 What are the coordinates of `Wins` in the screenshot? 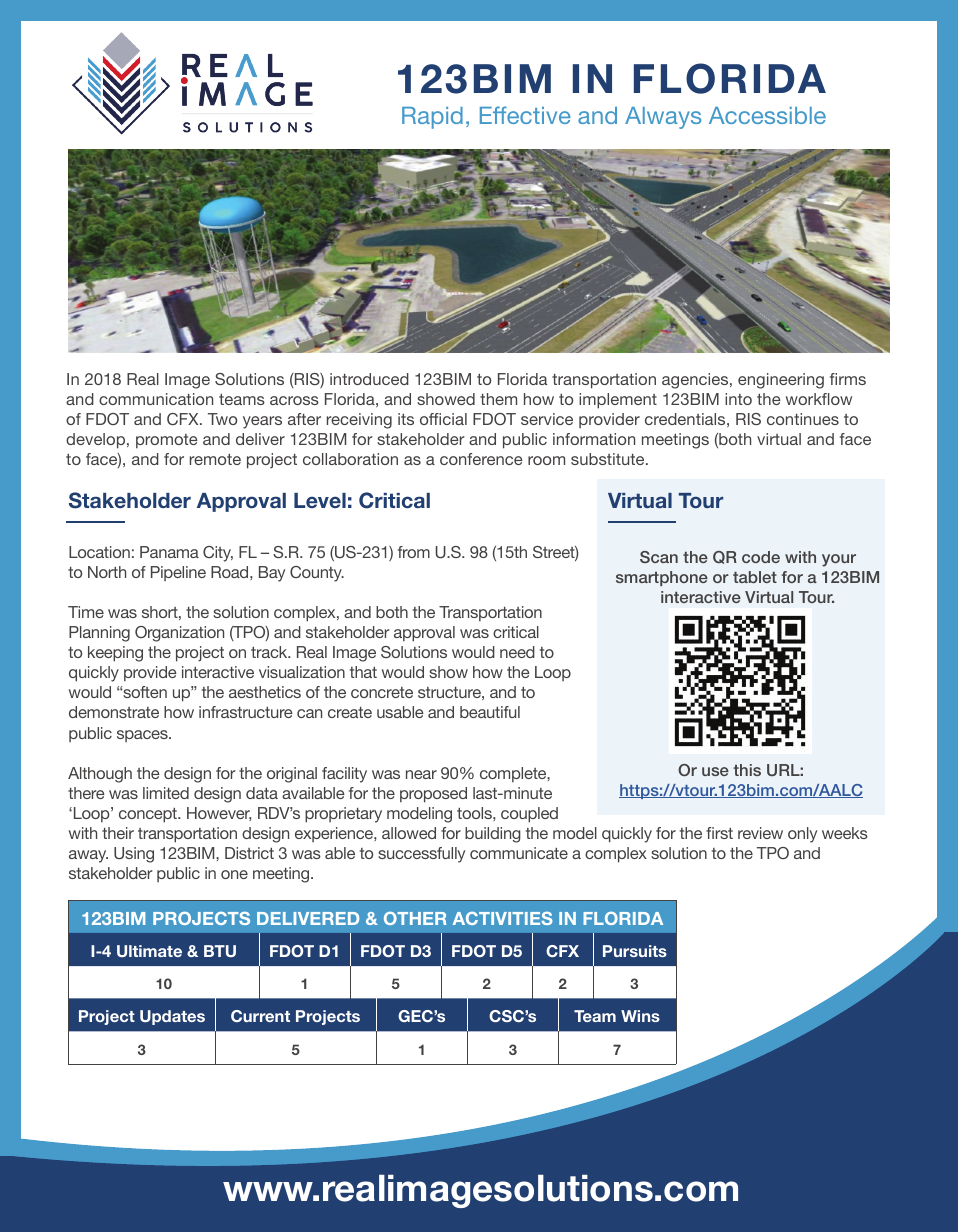 It's located at (640, 1016).
